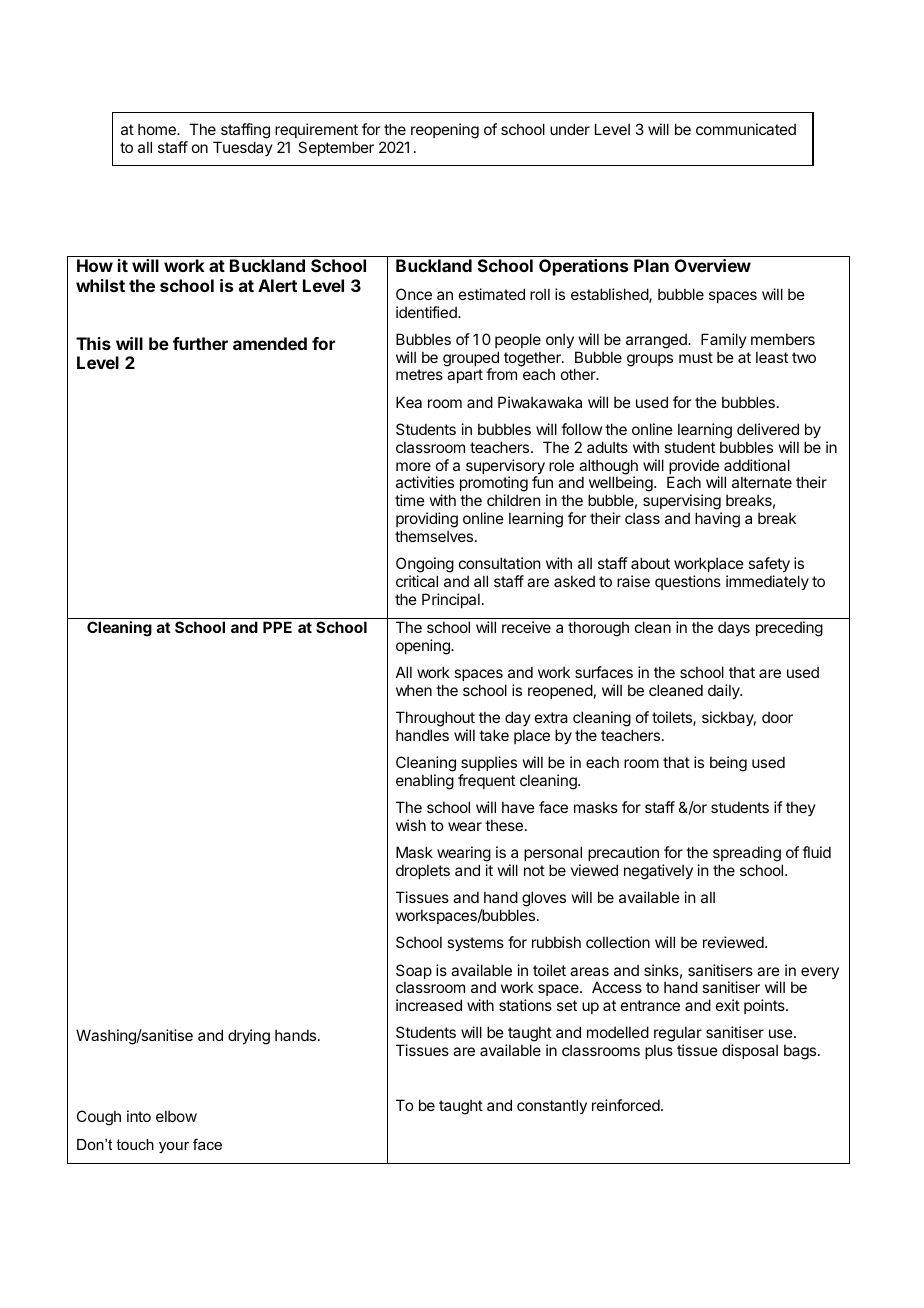 The width and height of the document is (924, 1308). Describe the element at coordinates (249, 1037) in the document. I see `drying` at that location.
